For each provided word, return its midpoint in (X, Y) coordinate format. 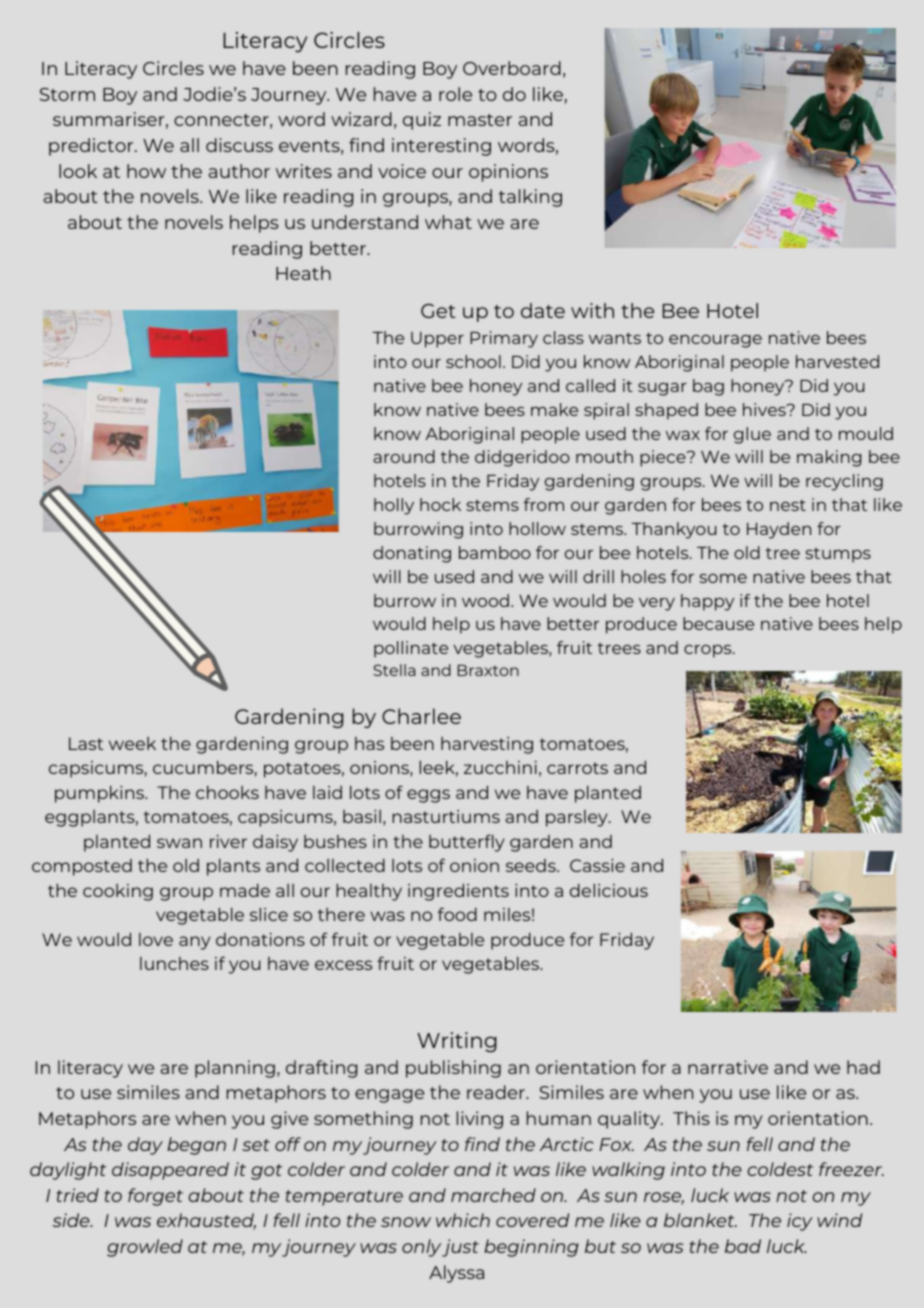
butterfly (467, 843)
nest (788, 505)
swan (179, 843)
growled (145, 1248)
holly (394, 506)
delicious (609, 890)
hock (440, 504)
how (146, 171)
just (460, 1248)
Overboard (512, 68)
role (455, 94)
